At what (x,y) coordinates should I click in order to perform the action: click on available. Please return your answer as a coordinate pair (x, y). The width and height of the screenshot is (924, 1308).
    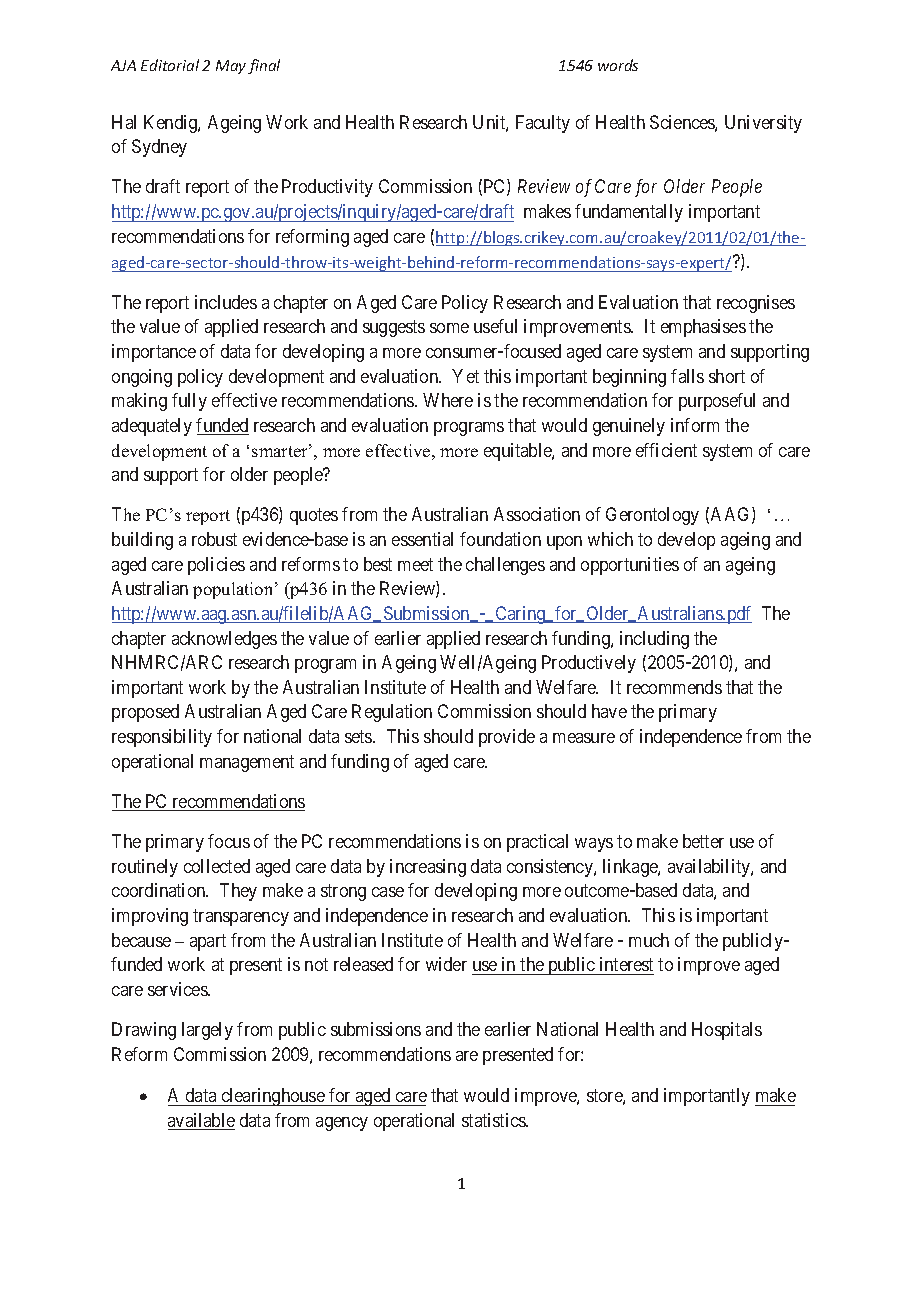
    Looking at the image, I should click on (201, 1121).
